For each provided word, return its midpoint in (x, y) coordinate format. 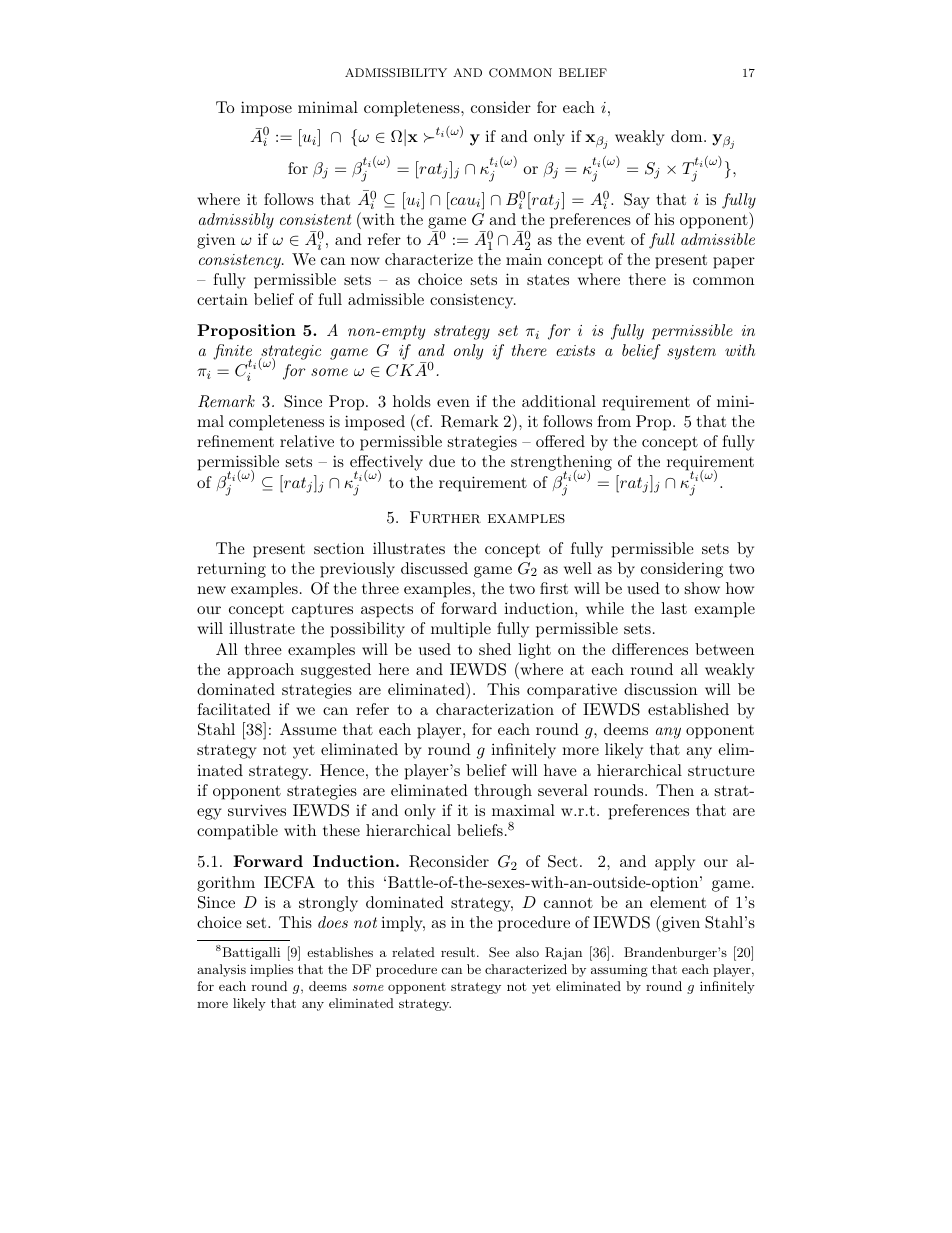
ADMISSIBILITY (396, 73)
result (459, 952)
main (524, 259)
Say (637, 201)
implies (271, 970)
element (678, 902)
